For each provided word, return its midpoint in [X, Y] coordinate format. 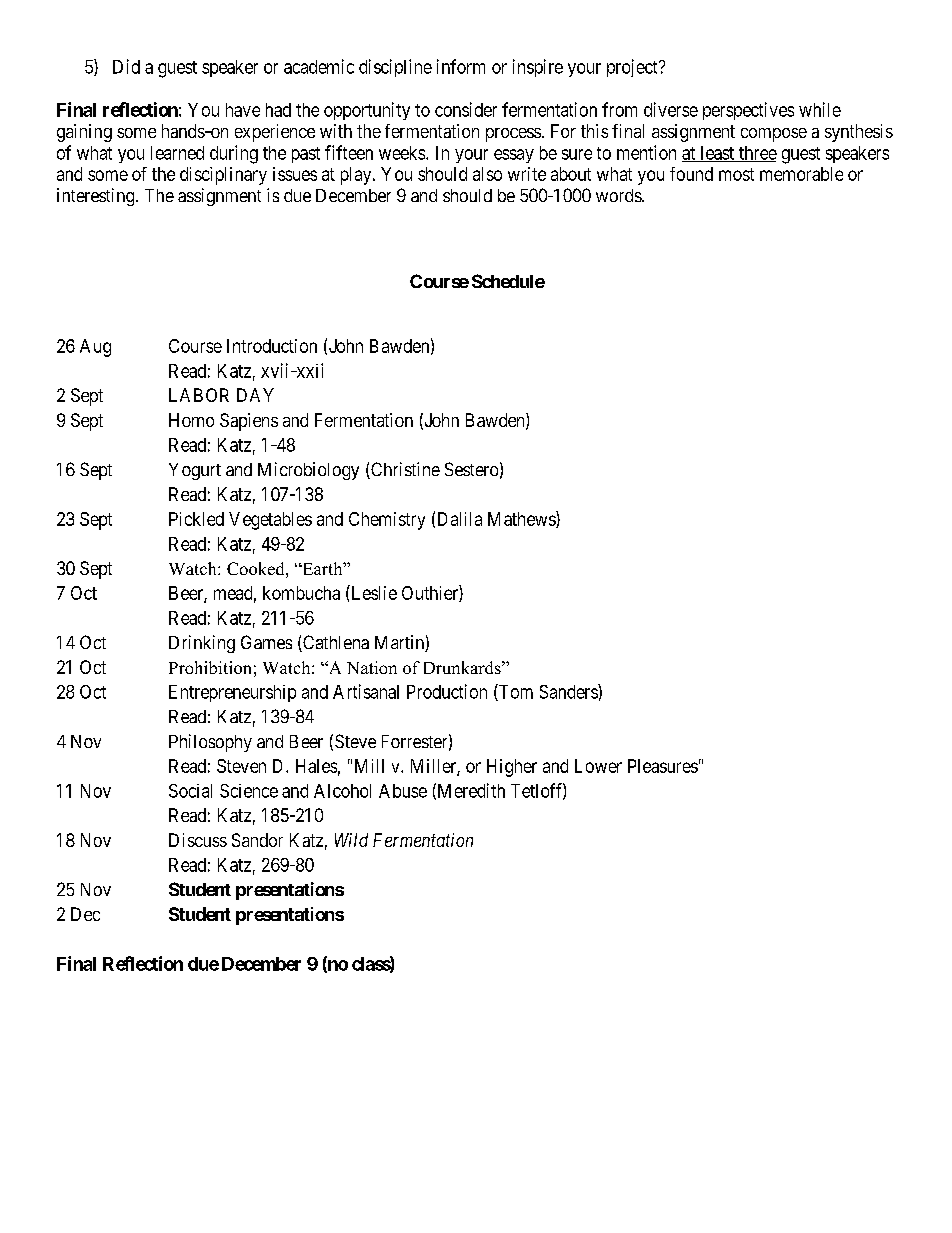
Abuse [403, 791]
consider [466, 109]
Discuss [198, 840]
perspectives [748, 111]
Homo [191, 420]
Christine [404, 470]
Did [126, 66]
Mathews [522, 519]
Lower [598, 766]
